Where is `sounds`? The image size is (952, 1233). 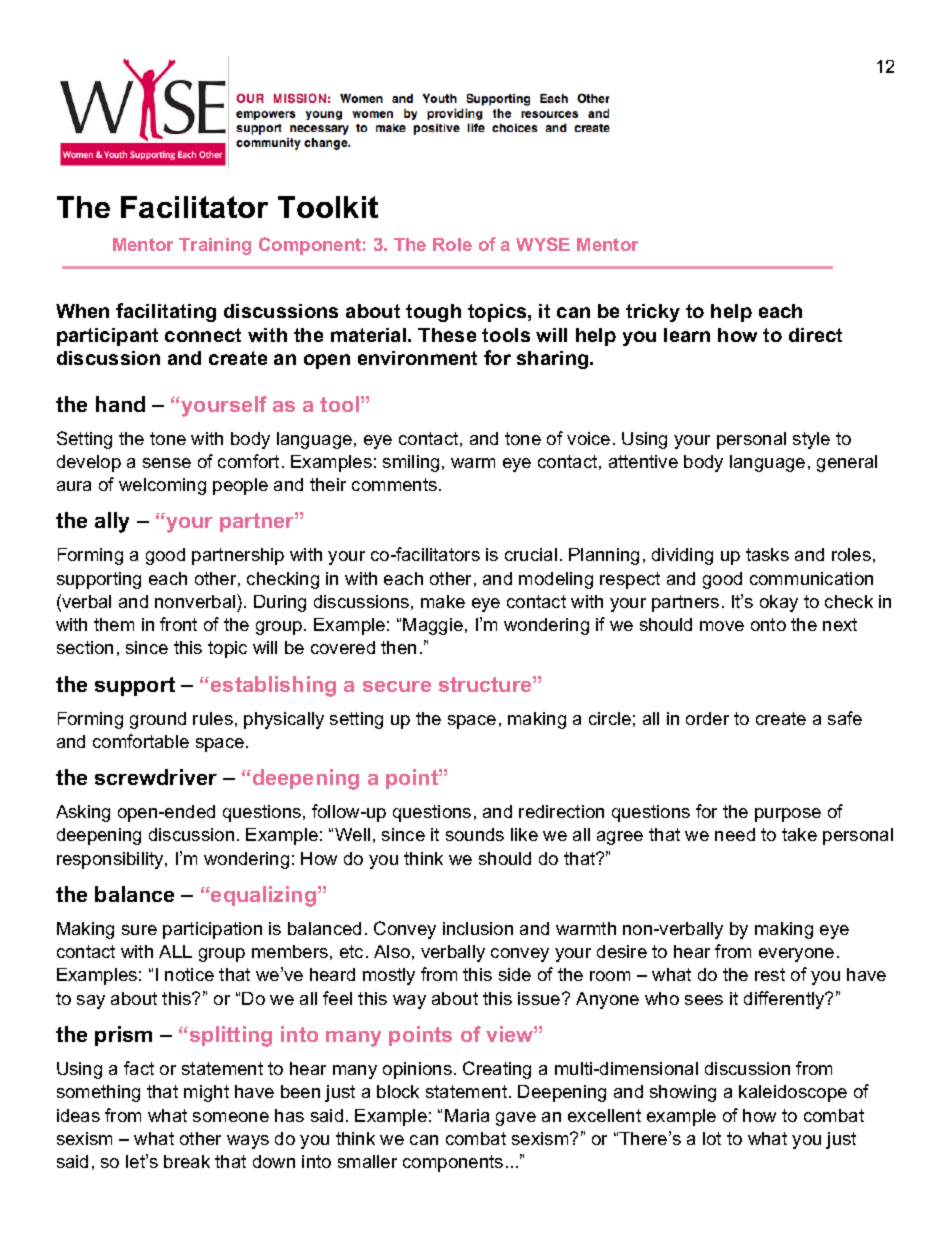 sounds is located at coordinates (475, 834).
